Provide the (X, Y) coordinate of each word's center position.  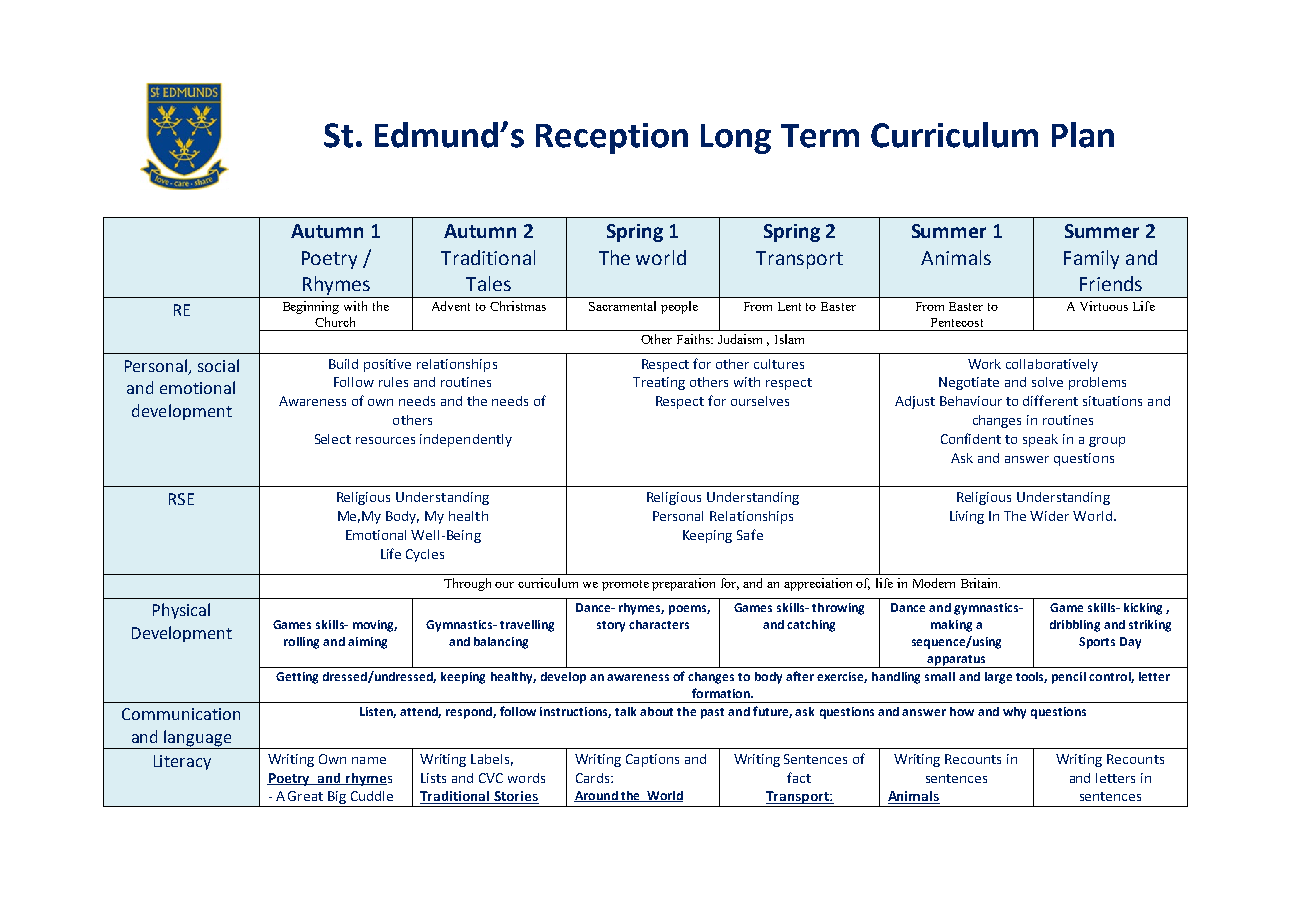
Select (333, 439)
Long (736, 139)
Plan (1083, 135)
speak (1040, 440)
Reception (612, 138)
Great (305, 796)
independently (466, 440)
